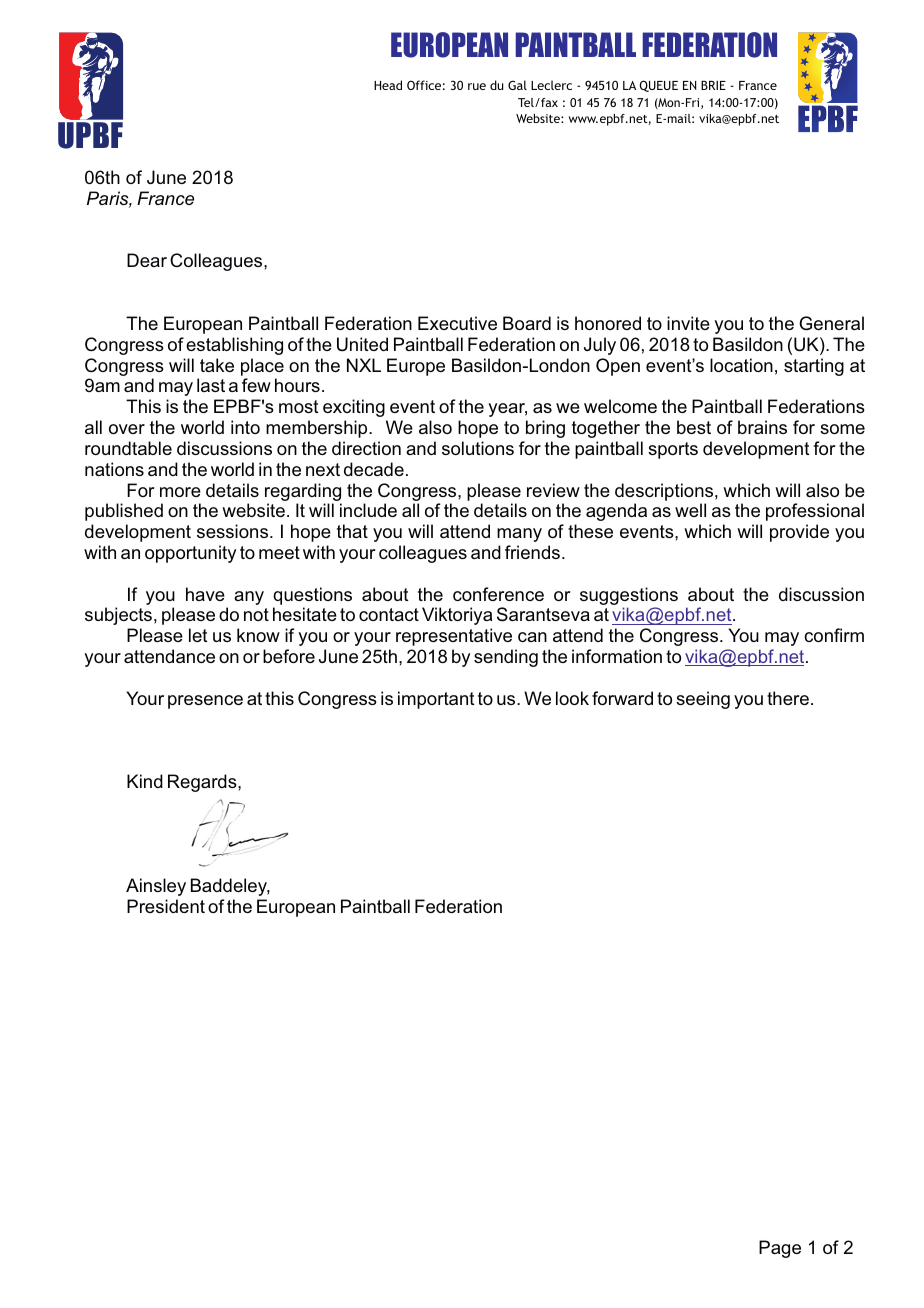  What do you see at coordinates (478, 448) in the screenshot?
I see `solutions` at bounding box center [478, 448].
